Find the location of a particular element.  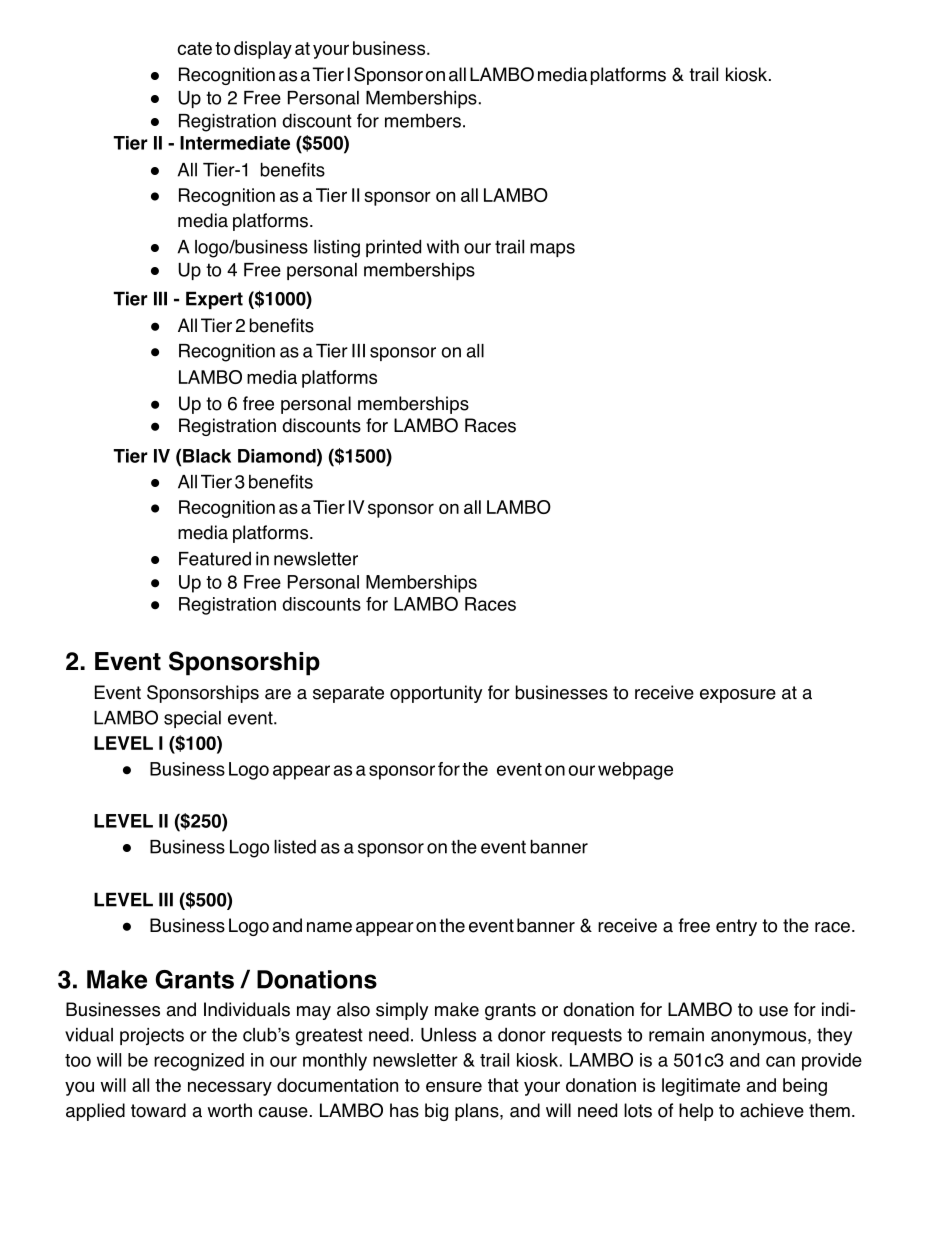

legitimate is located at coordinates (701, 1087).
